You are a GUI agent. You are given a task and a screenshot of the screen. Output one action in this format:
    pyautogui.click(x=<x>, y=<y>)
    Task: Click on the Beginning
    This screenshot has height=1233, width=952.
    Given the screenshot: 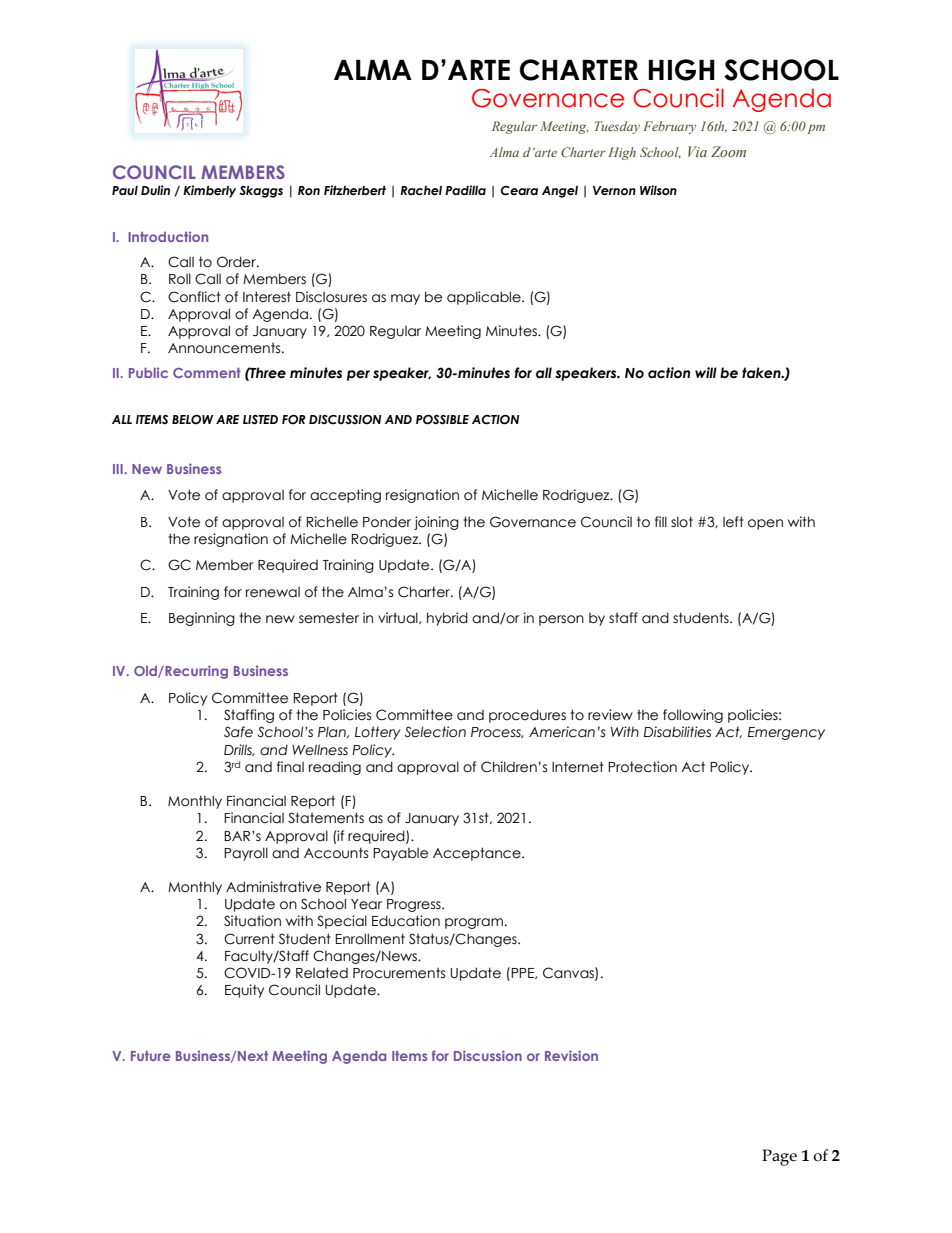 What is the action you would take?
    pyautogui.click(x=202, y=619)
